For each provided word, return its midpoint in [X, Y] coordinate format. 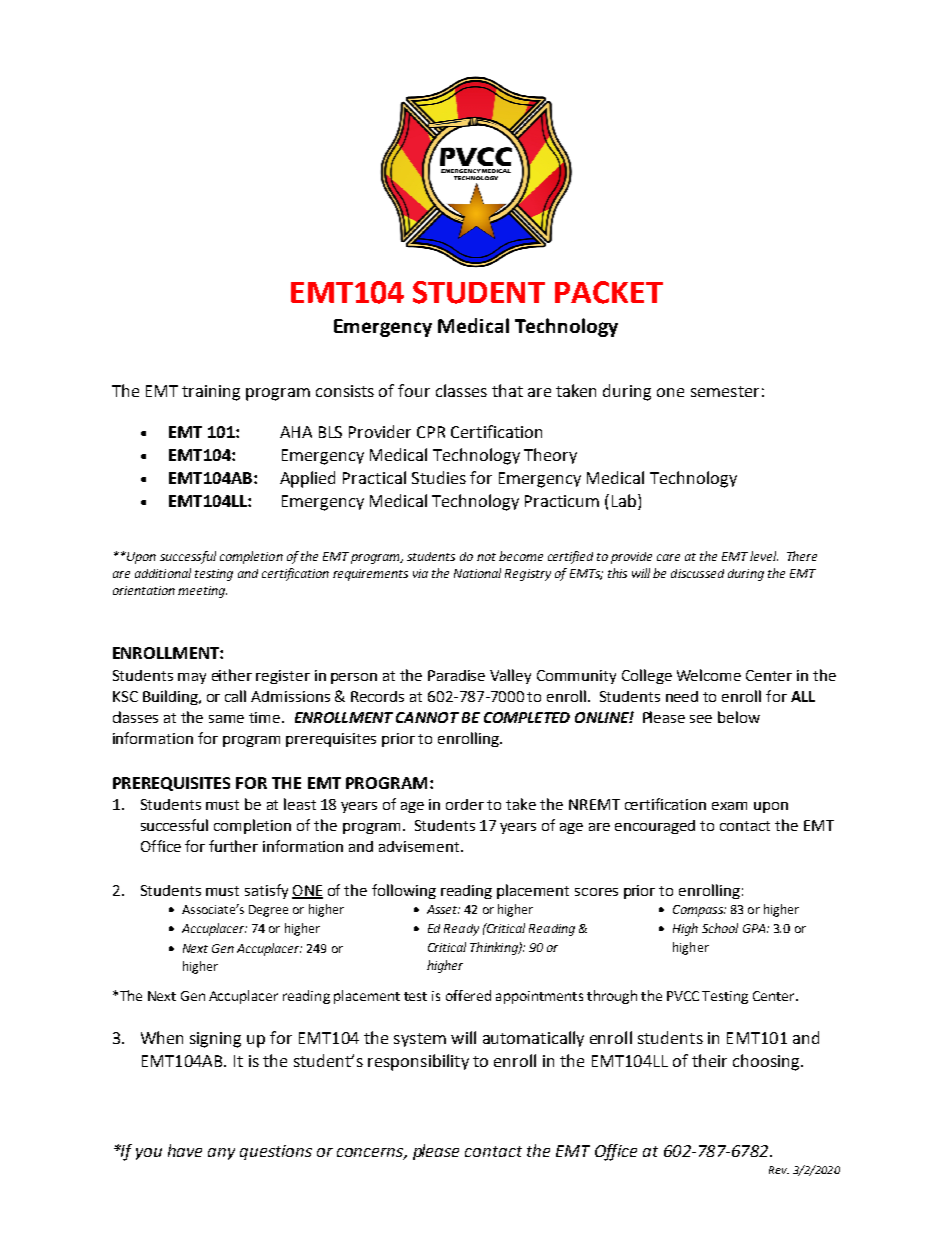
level [764, 556]
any [221, 1154]
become [521, 556]
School [720, 928]
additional [163, 573]
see [701, 719]
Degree [268, 911]
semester [725, 391]
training [211, 393]
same [226, 719]
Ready [461, 930]
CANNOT [427, 717]
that [507, 390]
